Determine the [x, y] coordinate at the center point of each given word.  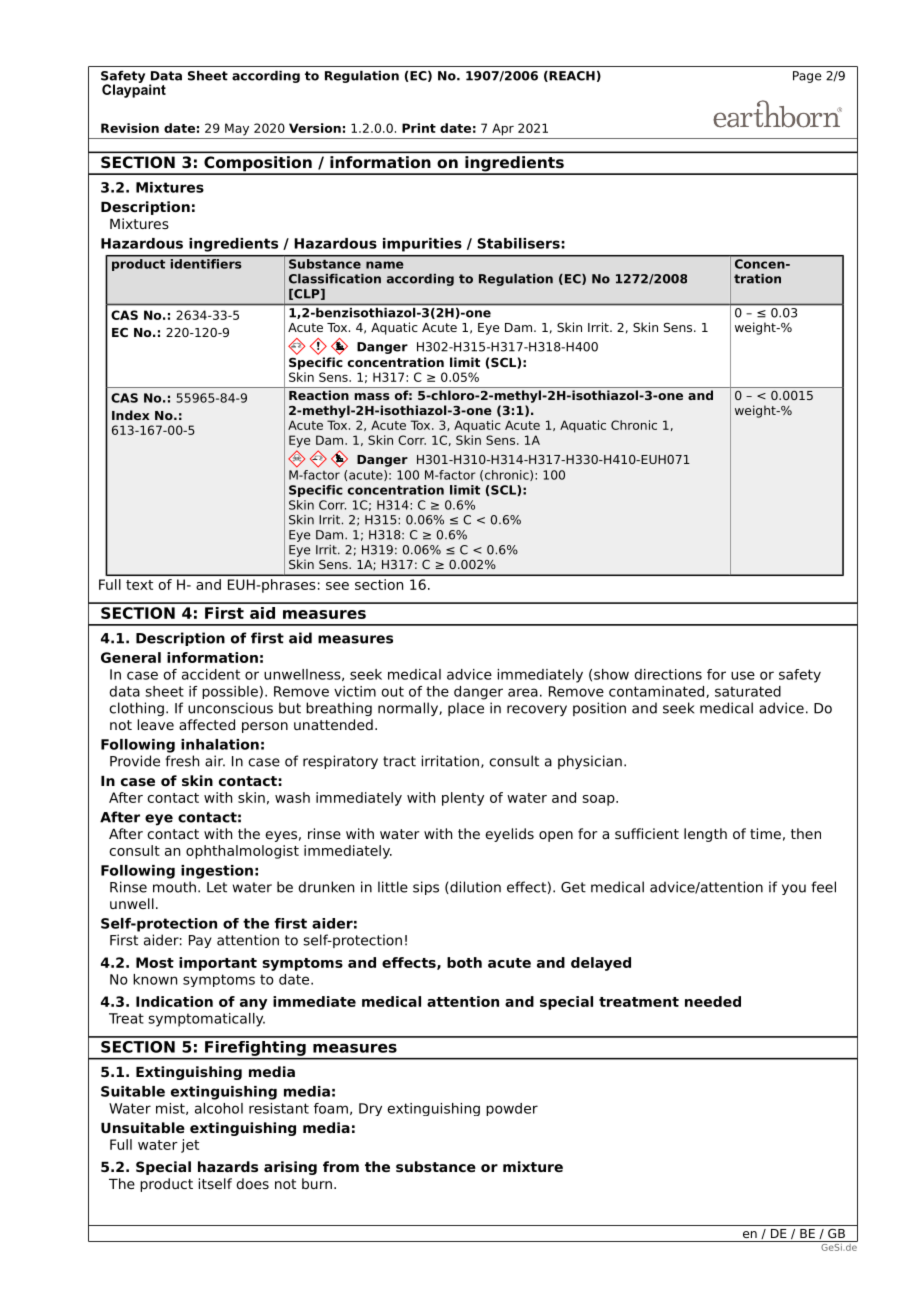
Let [217, 887]
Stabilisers [518, 243]
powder [512, 1109]
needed [713, 1001]
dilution [474, 887]
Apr [503, 129]
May [237, 129]
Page [807, 77]
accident [211, 674]
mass [372, 396]
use [743, 675]
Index [131, 415]
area [523, 692]
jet [190, 1146]
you [794, 889]
